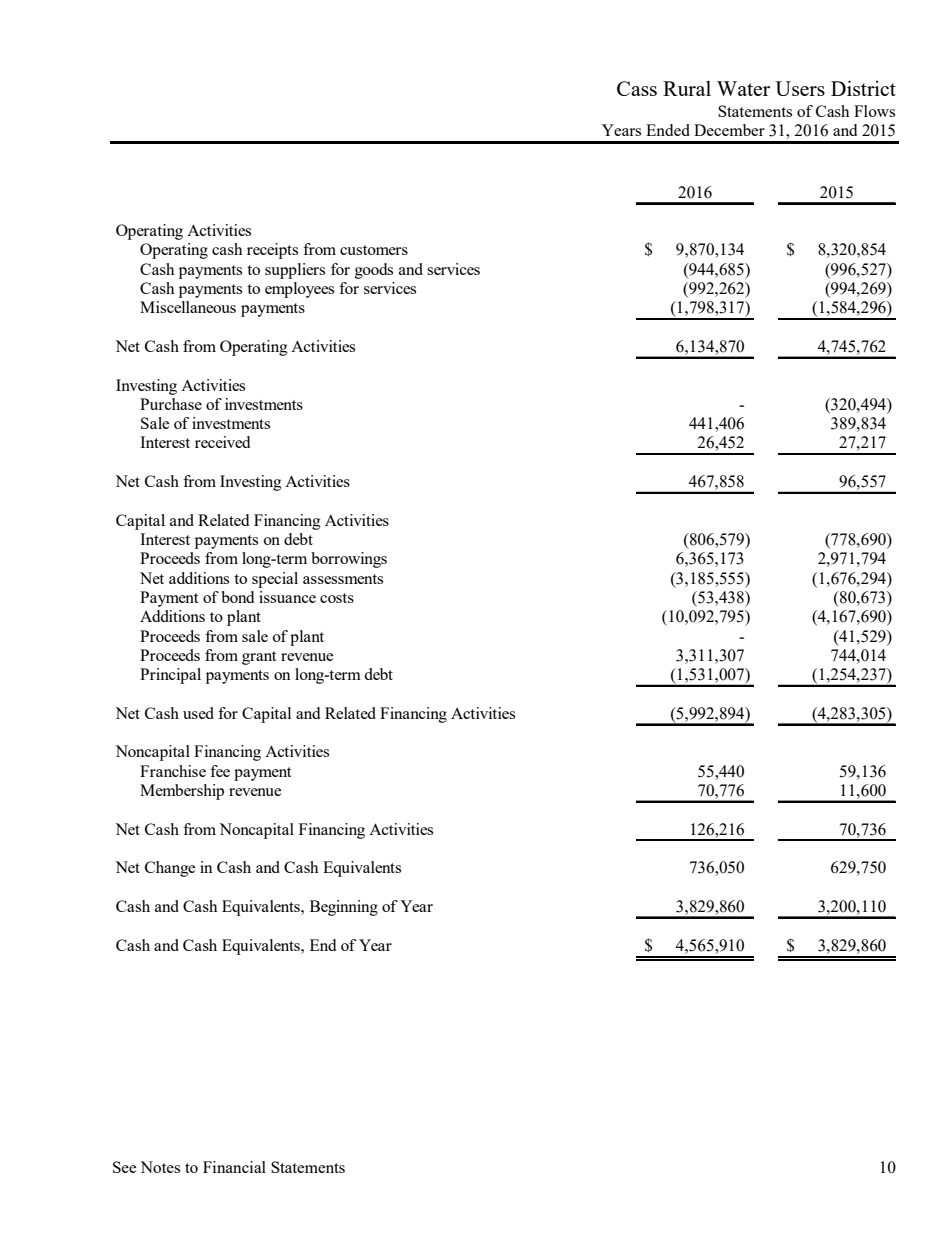 Image resolution: width=952 pixels, height=1233 pixels. I want to click on costs, so click(337, 598).
